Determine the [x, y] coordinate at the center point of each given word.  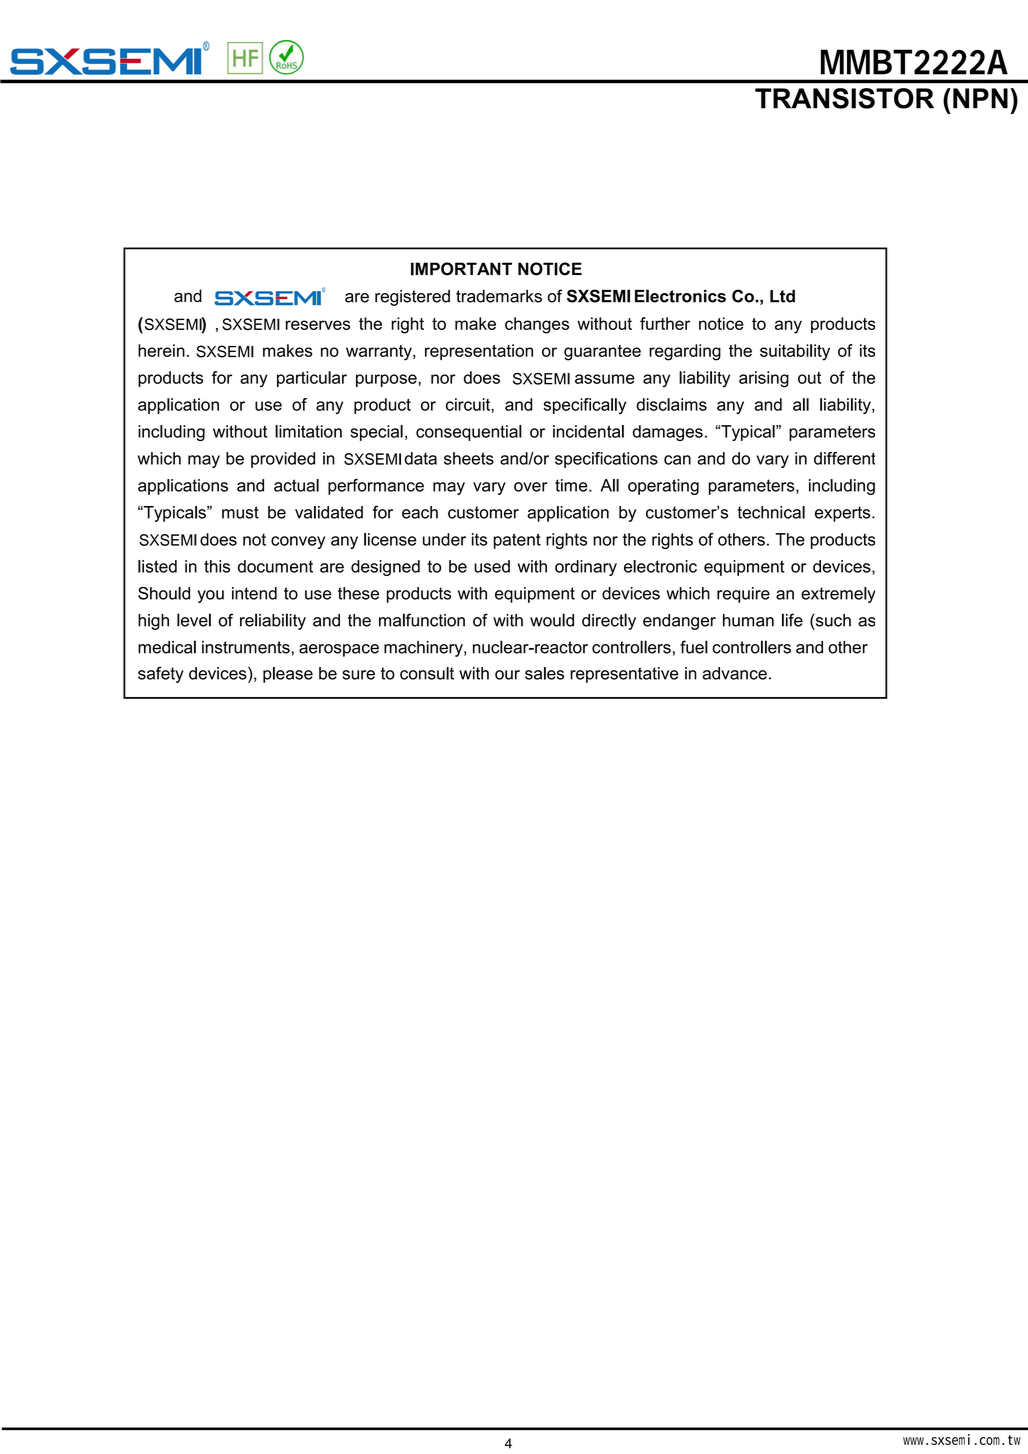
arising [764, 379]
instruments [246, 647]
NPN [980, 98]
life [792, 620]
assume [605, 379]
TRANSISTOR [844, 98]
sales [544, 673]
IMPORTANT [461, 269]
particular [312, 379]
